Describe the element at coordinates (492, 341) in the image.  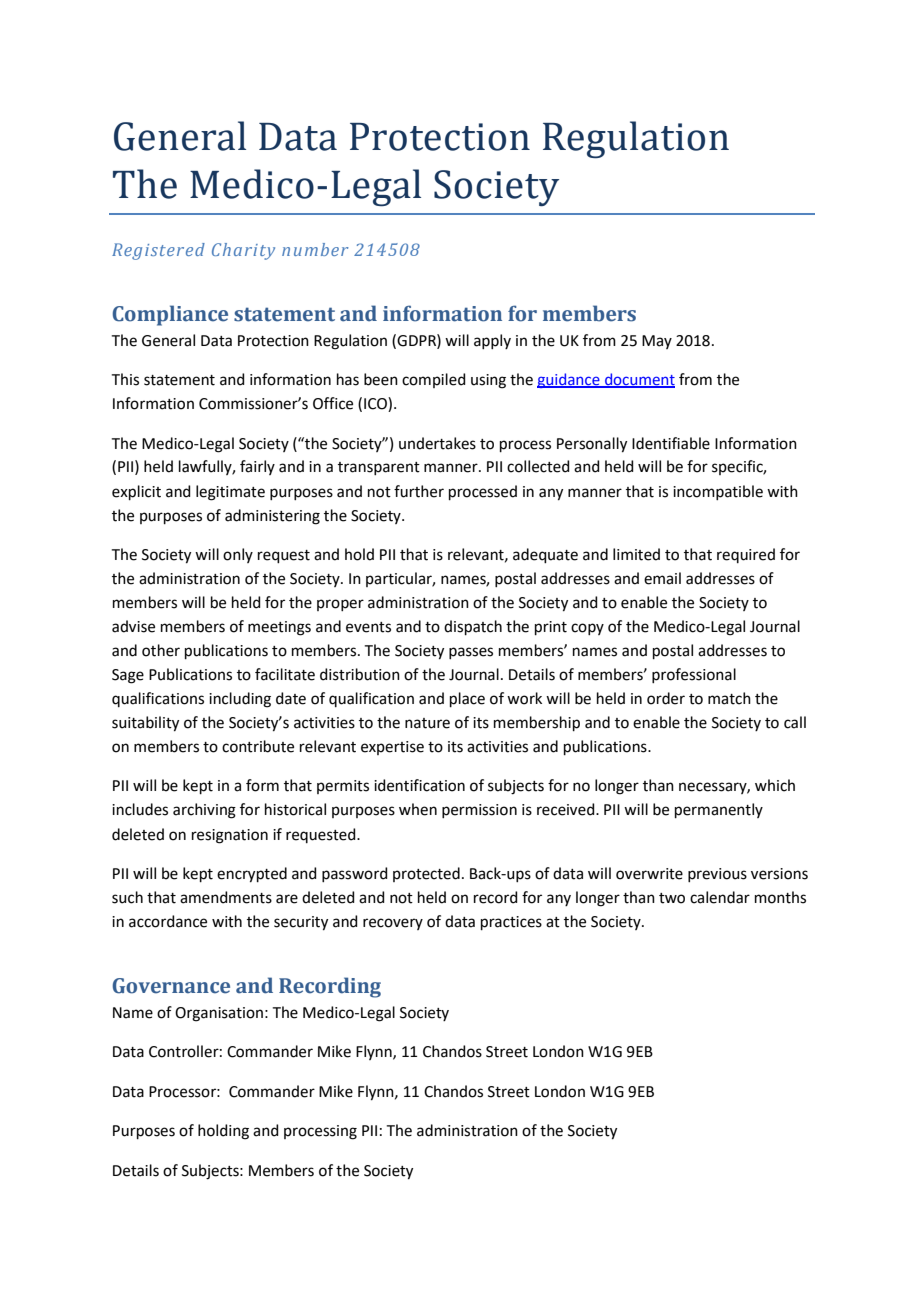
I see `apply` at that location.
